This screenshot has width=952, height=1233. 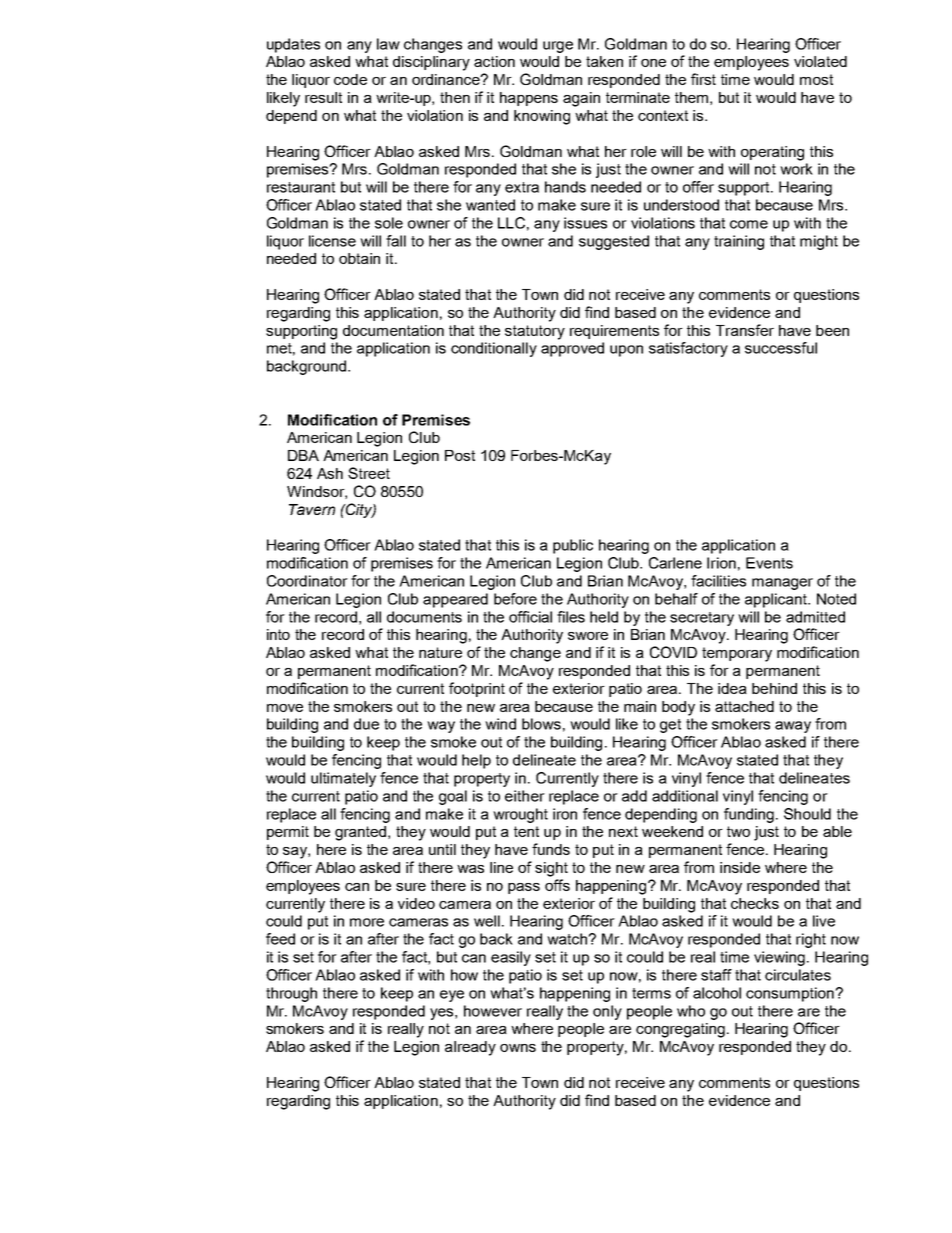 What do you see at coordinates (350, 79) in the screenshot?
I see `code` at bounding box center [350, 79].
